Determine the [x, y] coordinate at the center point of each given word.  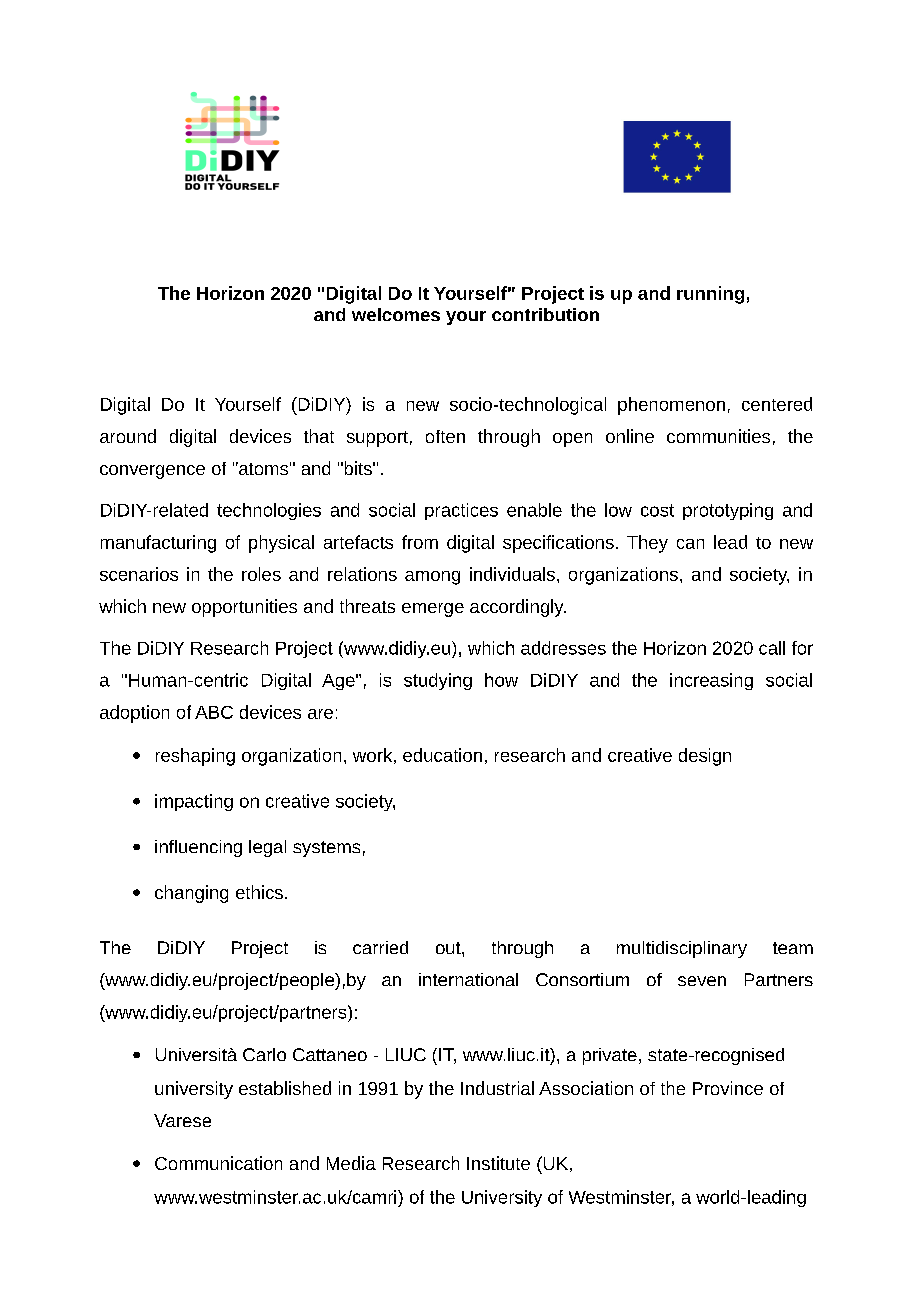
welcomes [396, 314]
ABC [214, 712]
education [442, 755]
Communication [218, 1163]
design [705, 757]
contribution [545, 314]
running [710, 295]
